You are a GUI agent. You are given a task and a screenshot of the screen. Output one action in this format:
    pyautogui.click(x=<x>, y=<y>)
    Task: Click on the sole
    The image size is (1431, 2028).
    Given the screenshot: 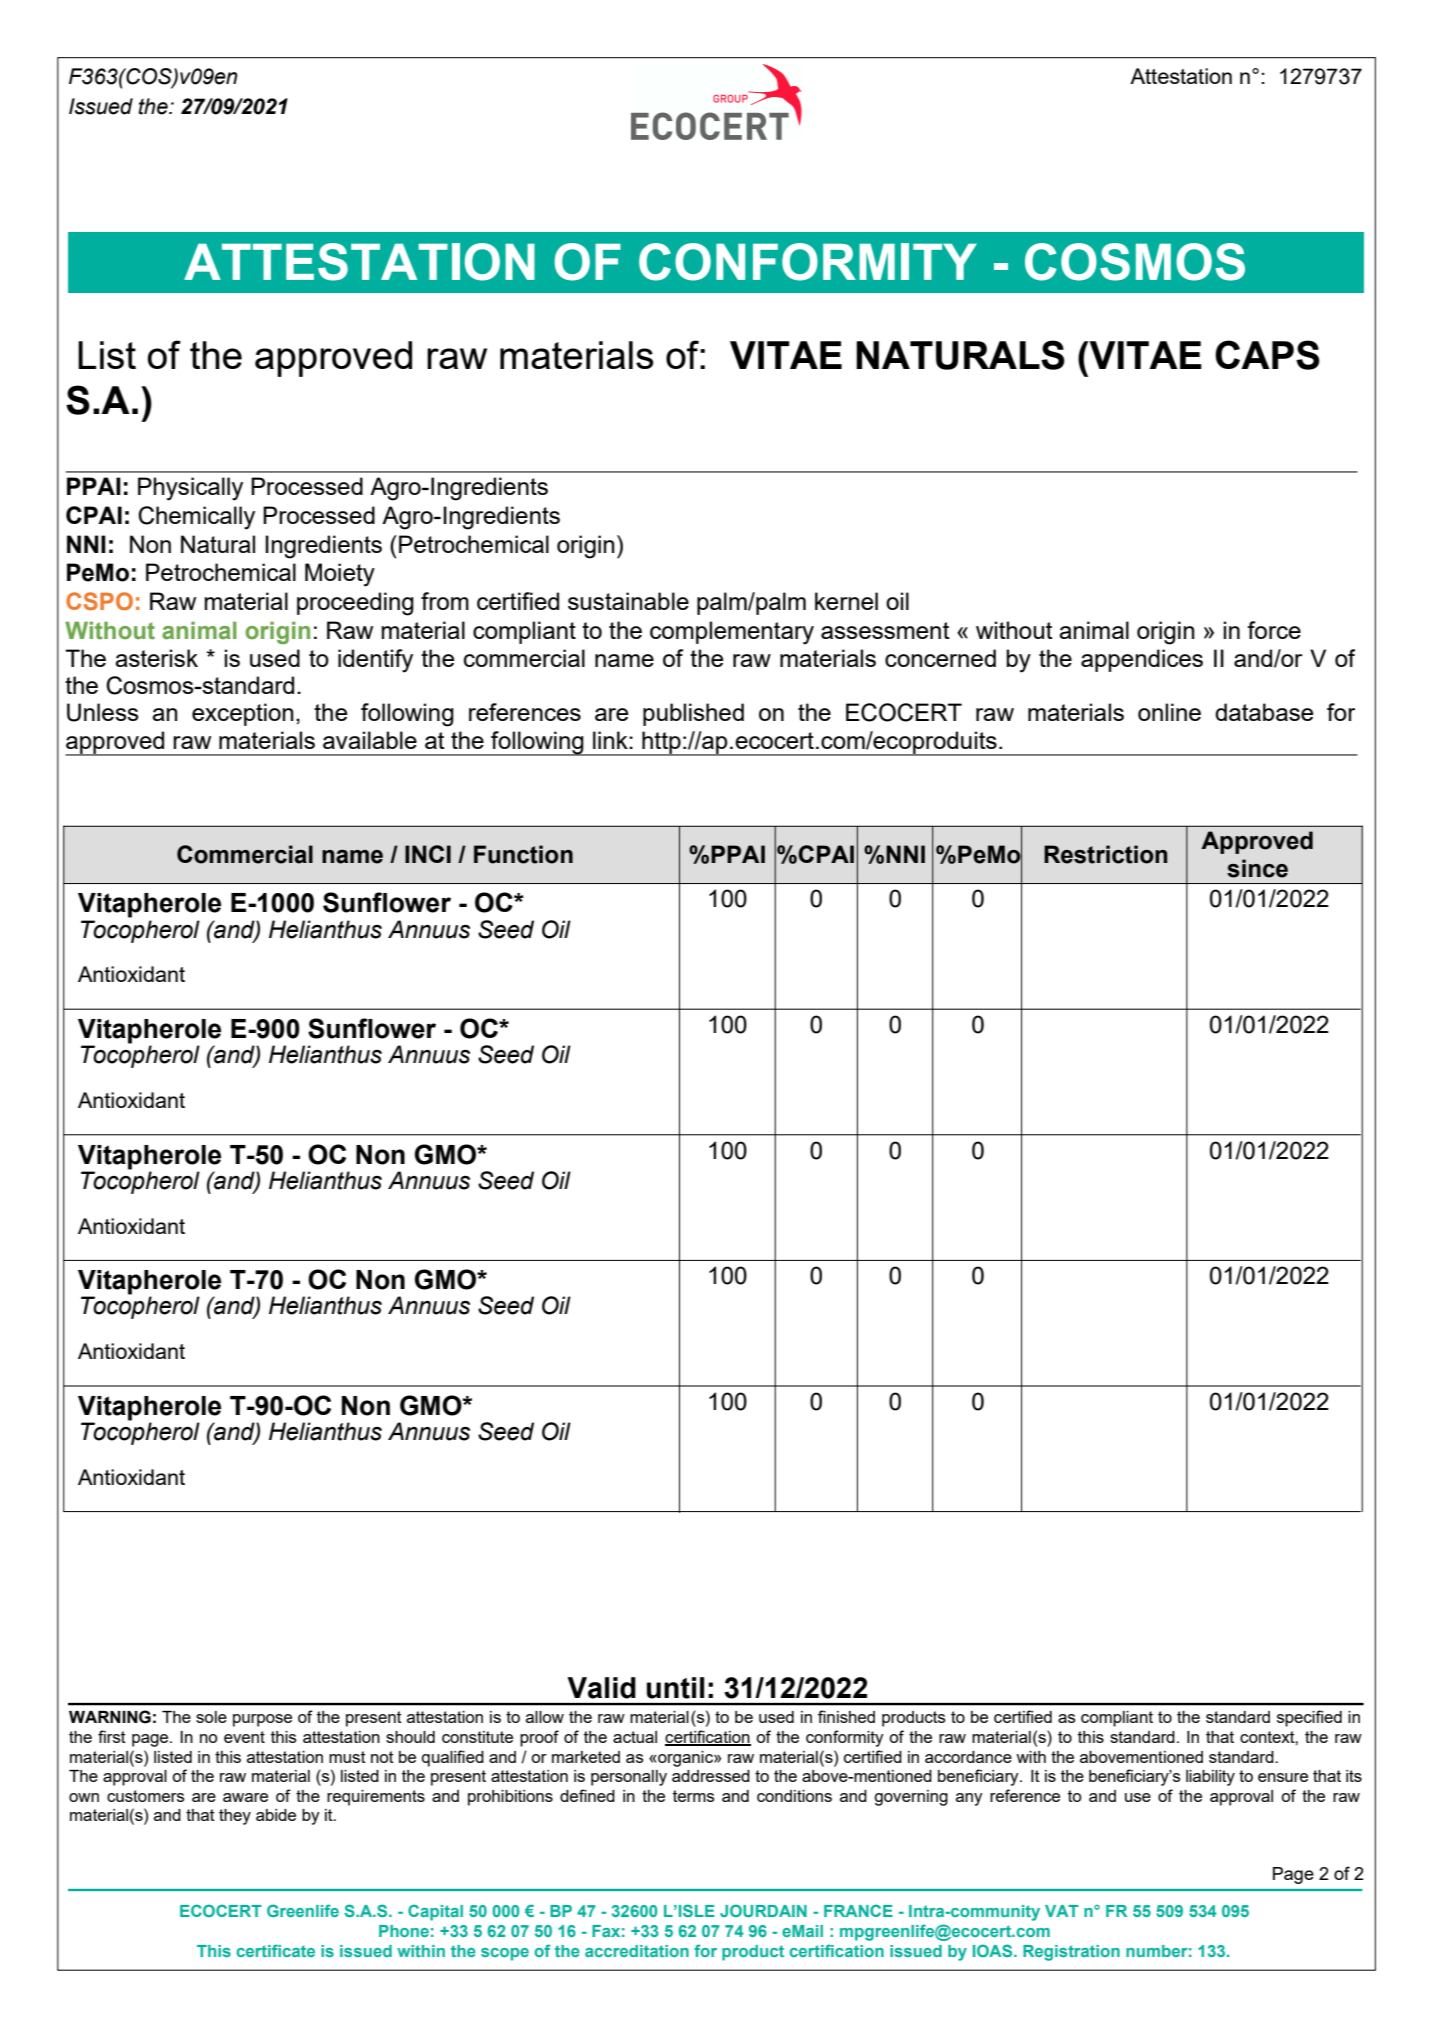 What is the action you would take?
    pyautogui.click(x=211, y=1717)
